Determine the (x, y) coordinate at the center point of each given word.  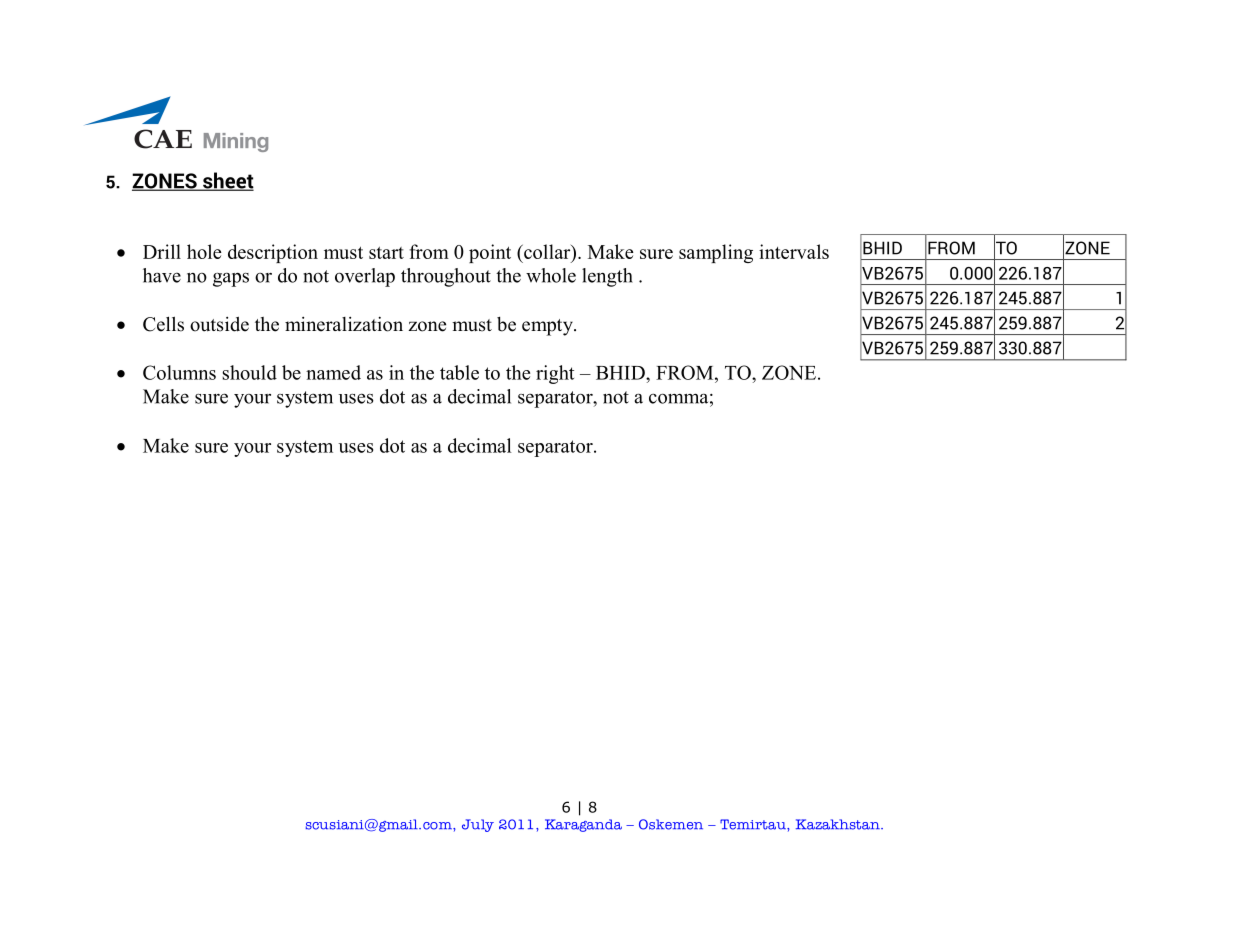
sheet (227, 181)
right (555, 374)
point (490, 253)
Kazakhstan (839, 824)
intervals (794, 251)
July (478, 825)
